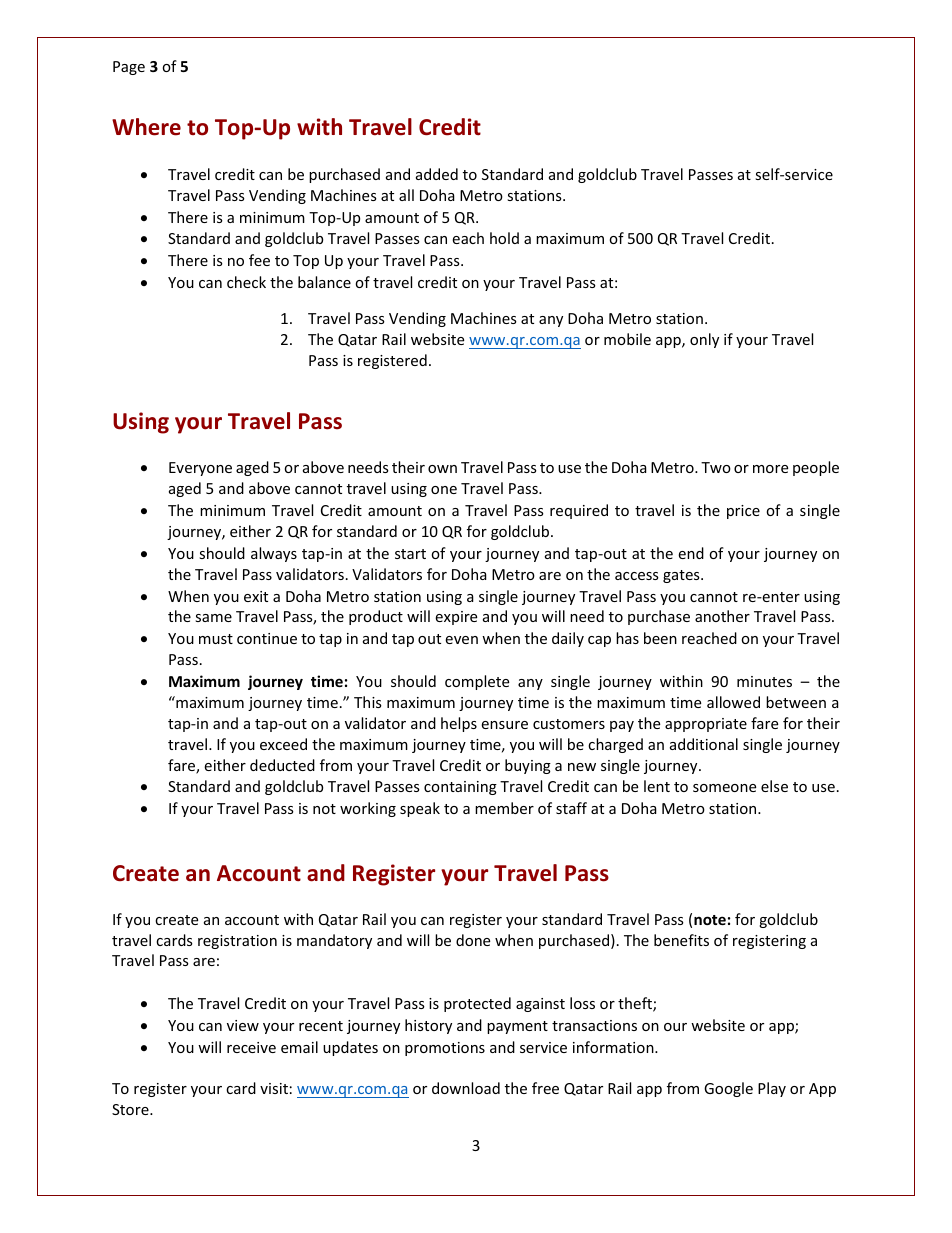 The width and height of the image is (952, 1233). What do you see at coordinates (477, 682) in the image?
I see `complete` at bounding box center [477, 682].
